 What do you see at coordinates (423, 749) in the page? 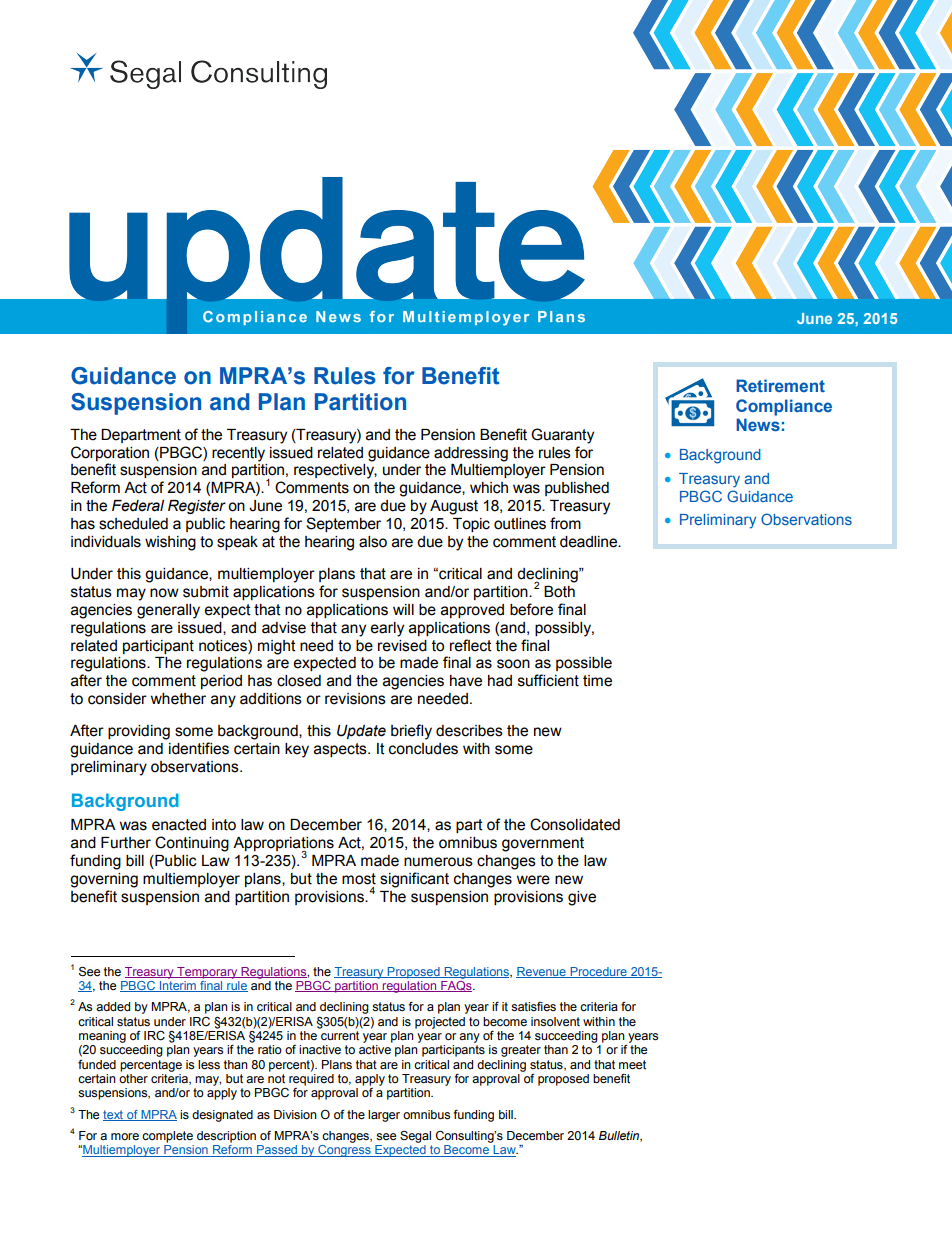
I see `concludes` at bounding box center [423, 749].
